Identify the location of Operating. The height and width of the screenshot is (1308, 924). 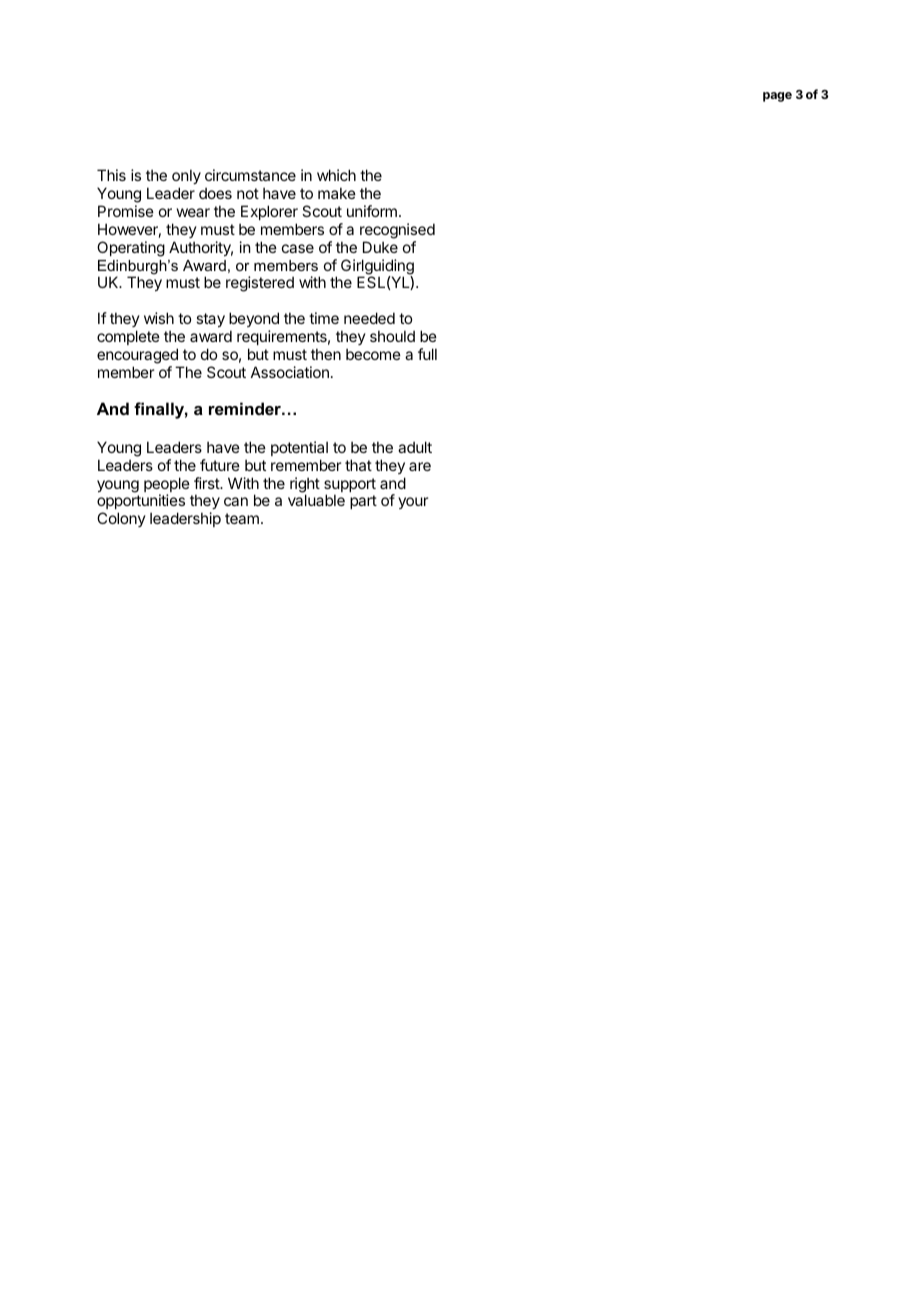
(131, 249).
